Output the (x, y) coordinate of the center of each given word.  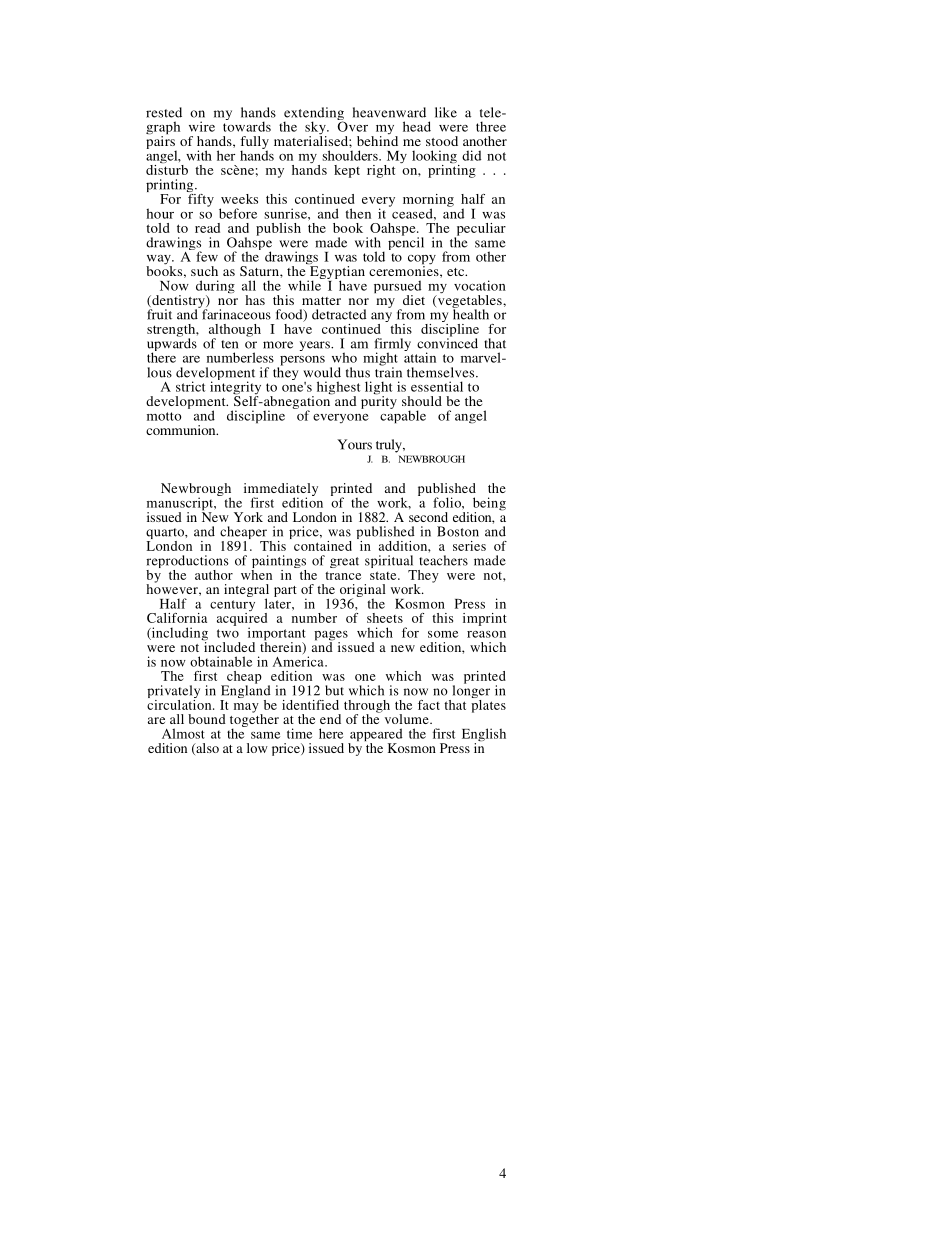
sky (316, 129)
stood (442, 141)
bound (207, 719)
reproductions (187, 563)
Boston (458, 531)
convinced (447, 342)
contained (323, 546)
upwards (172, 345)
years (316, 346)
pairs (161, 143)
